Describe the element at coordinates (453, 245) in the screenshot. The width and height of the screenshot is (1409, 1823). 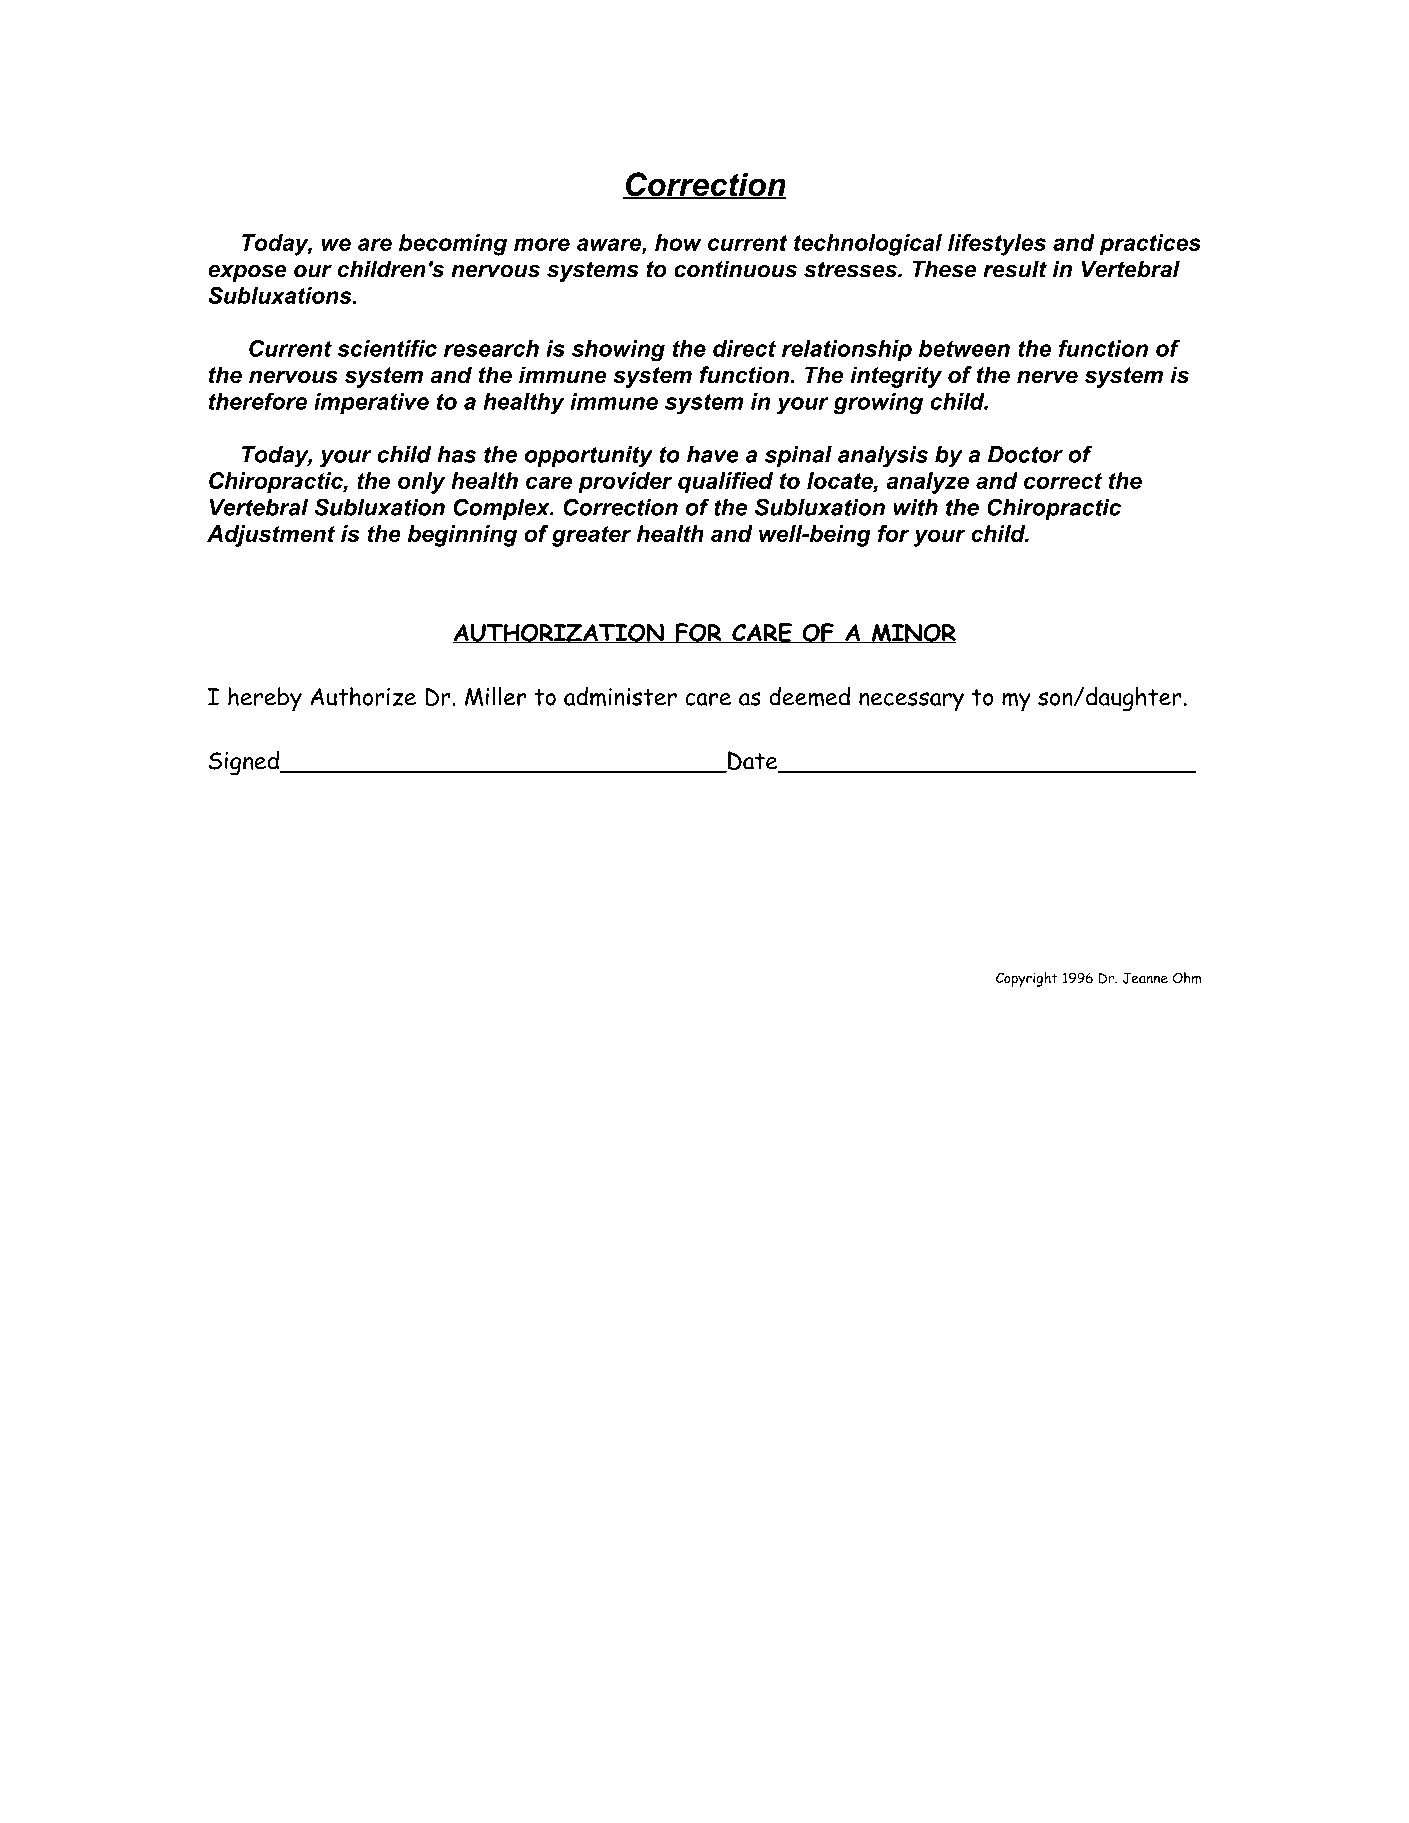
I see `becoming` at that location.
